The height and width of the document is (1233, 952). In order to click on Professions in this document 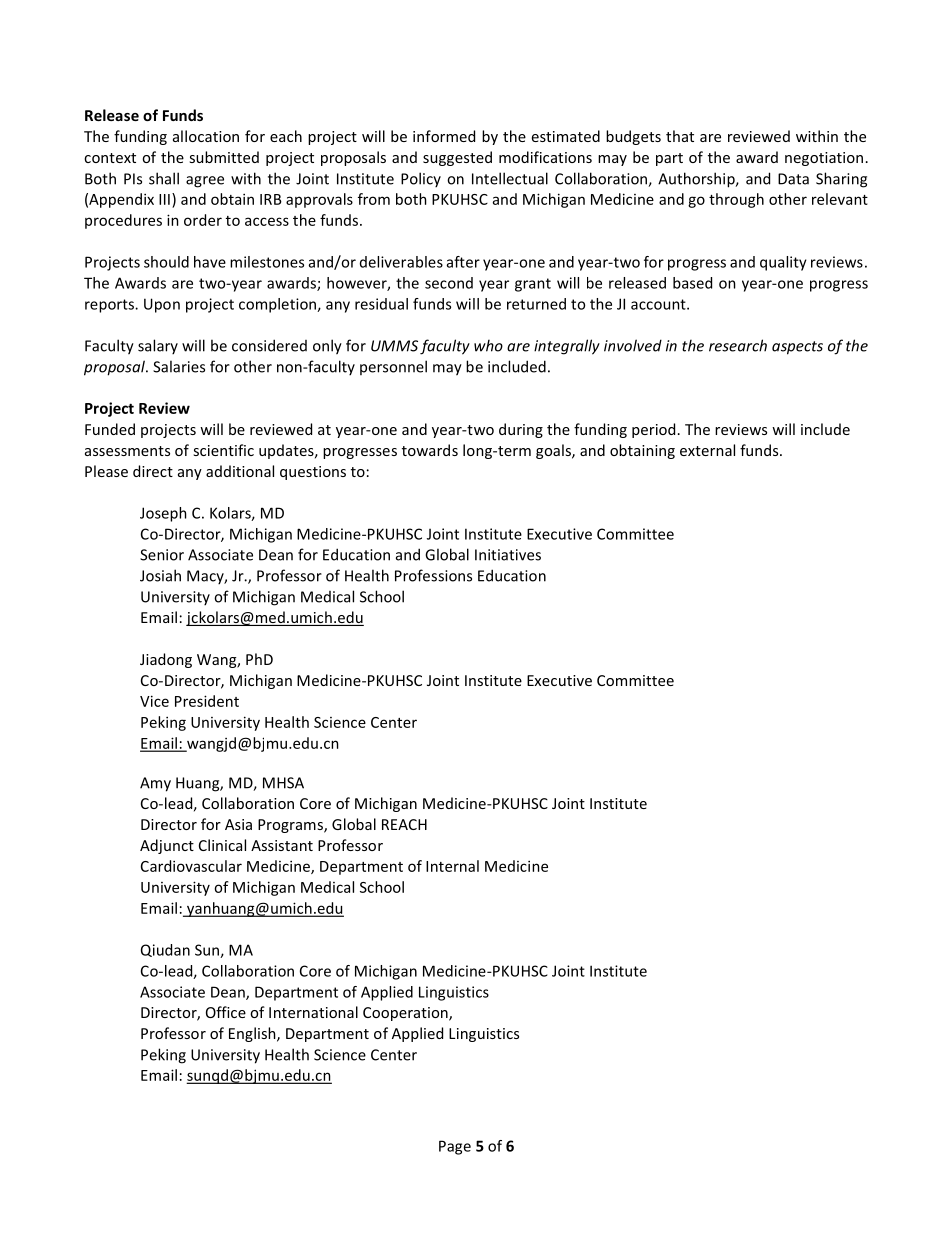, I will do `click(433, 575)`.
